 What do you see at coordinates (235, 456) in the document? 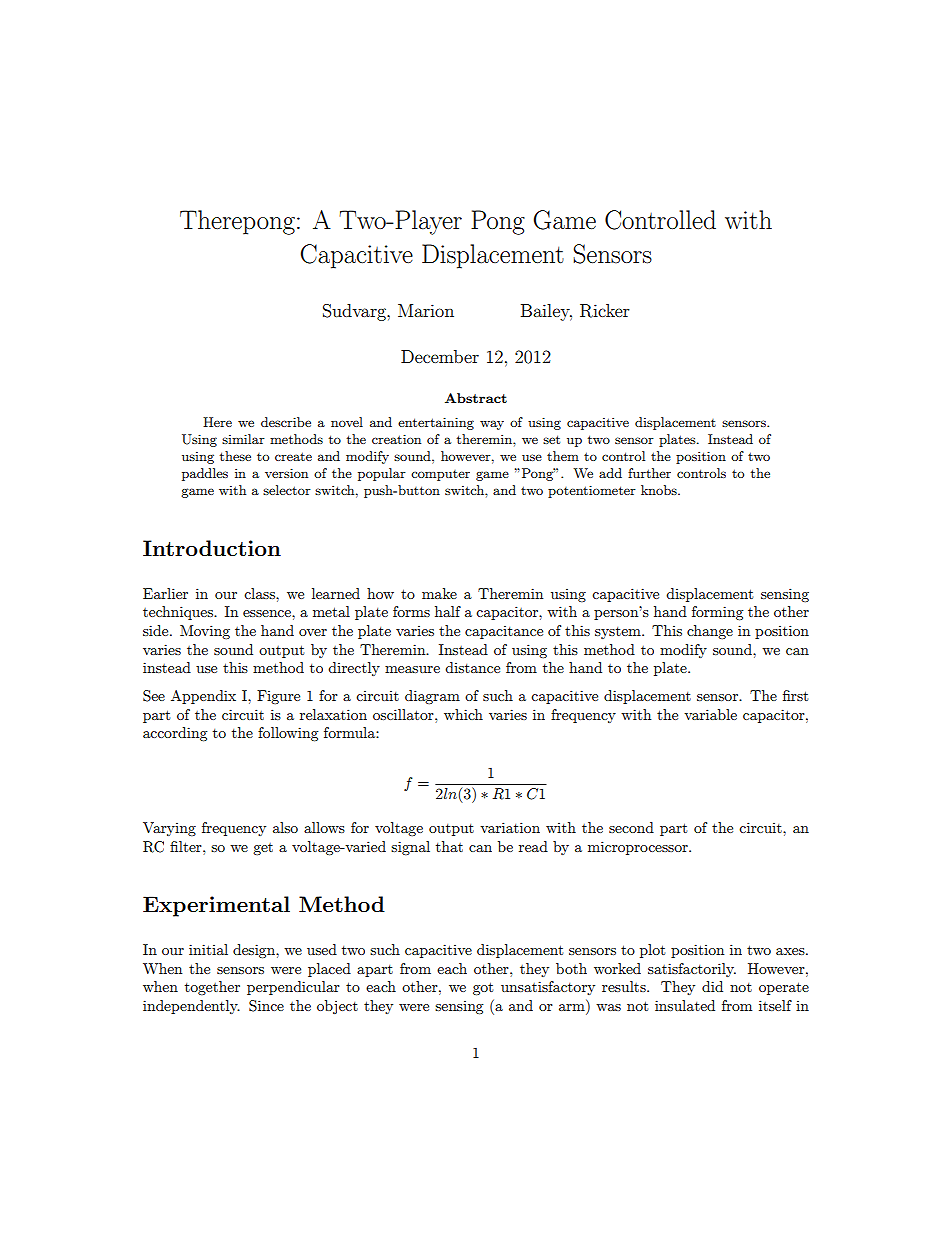
I see `these` at bounding box center [235, 456].
